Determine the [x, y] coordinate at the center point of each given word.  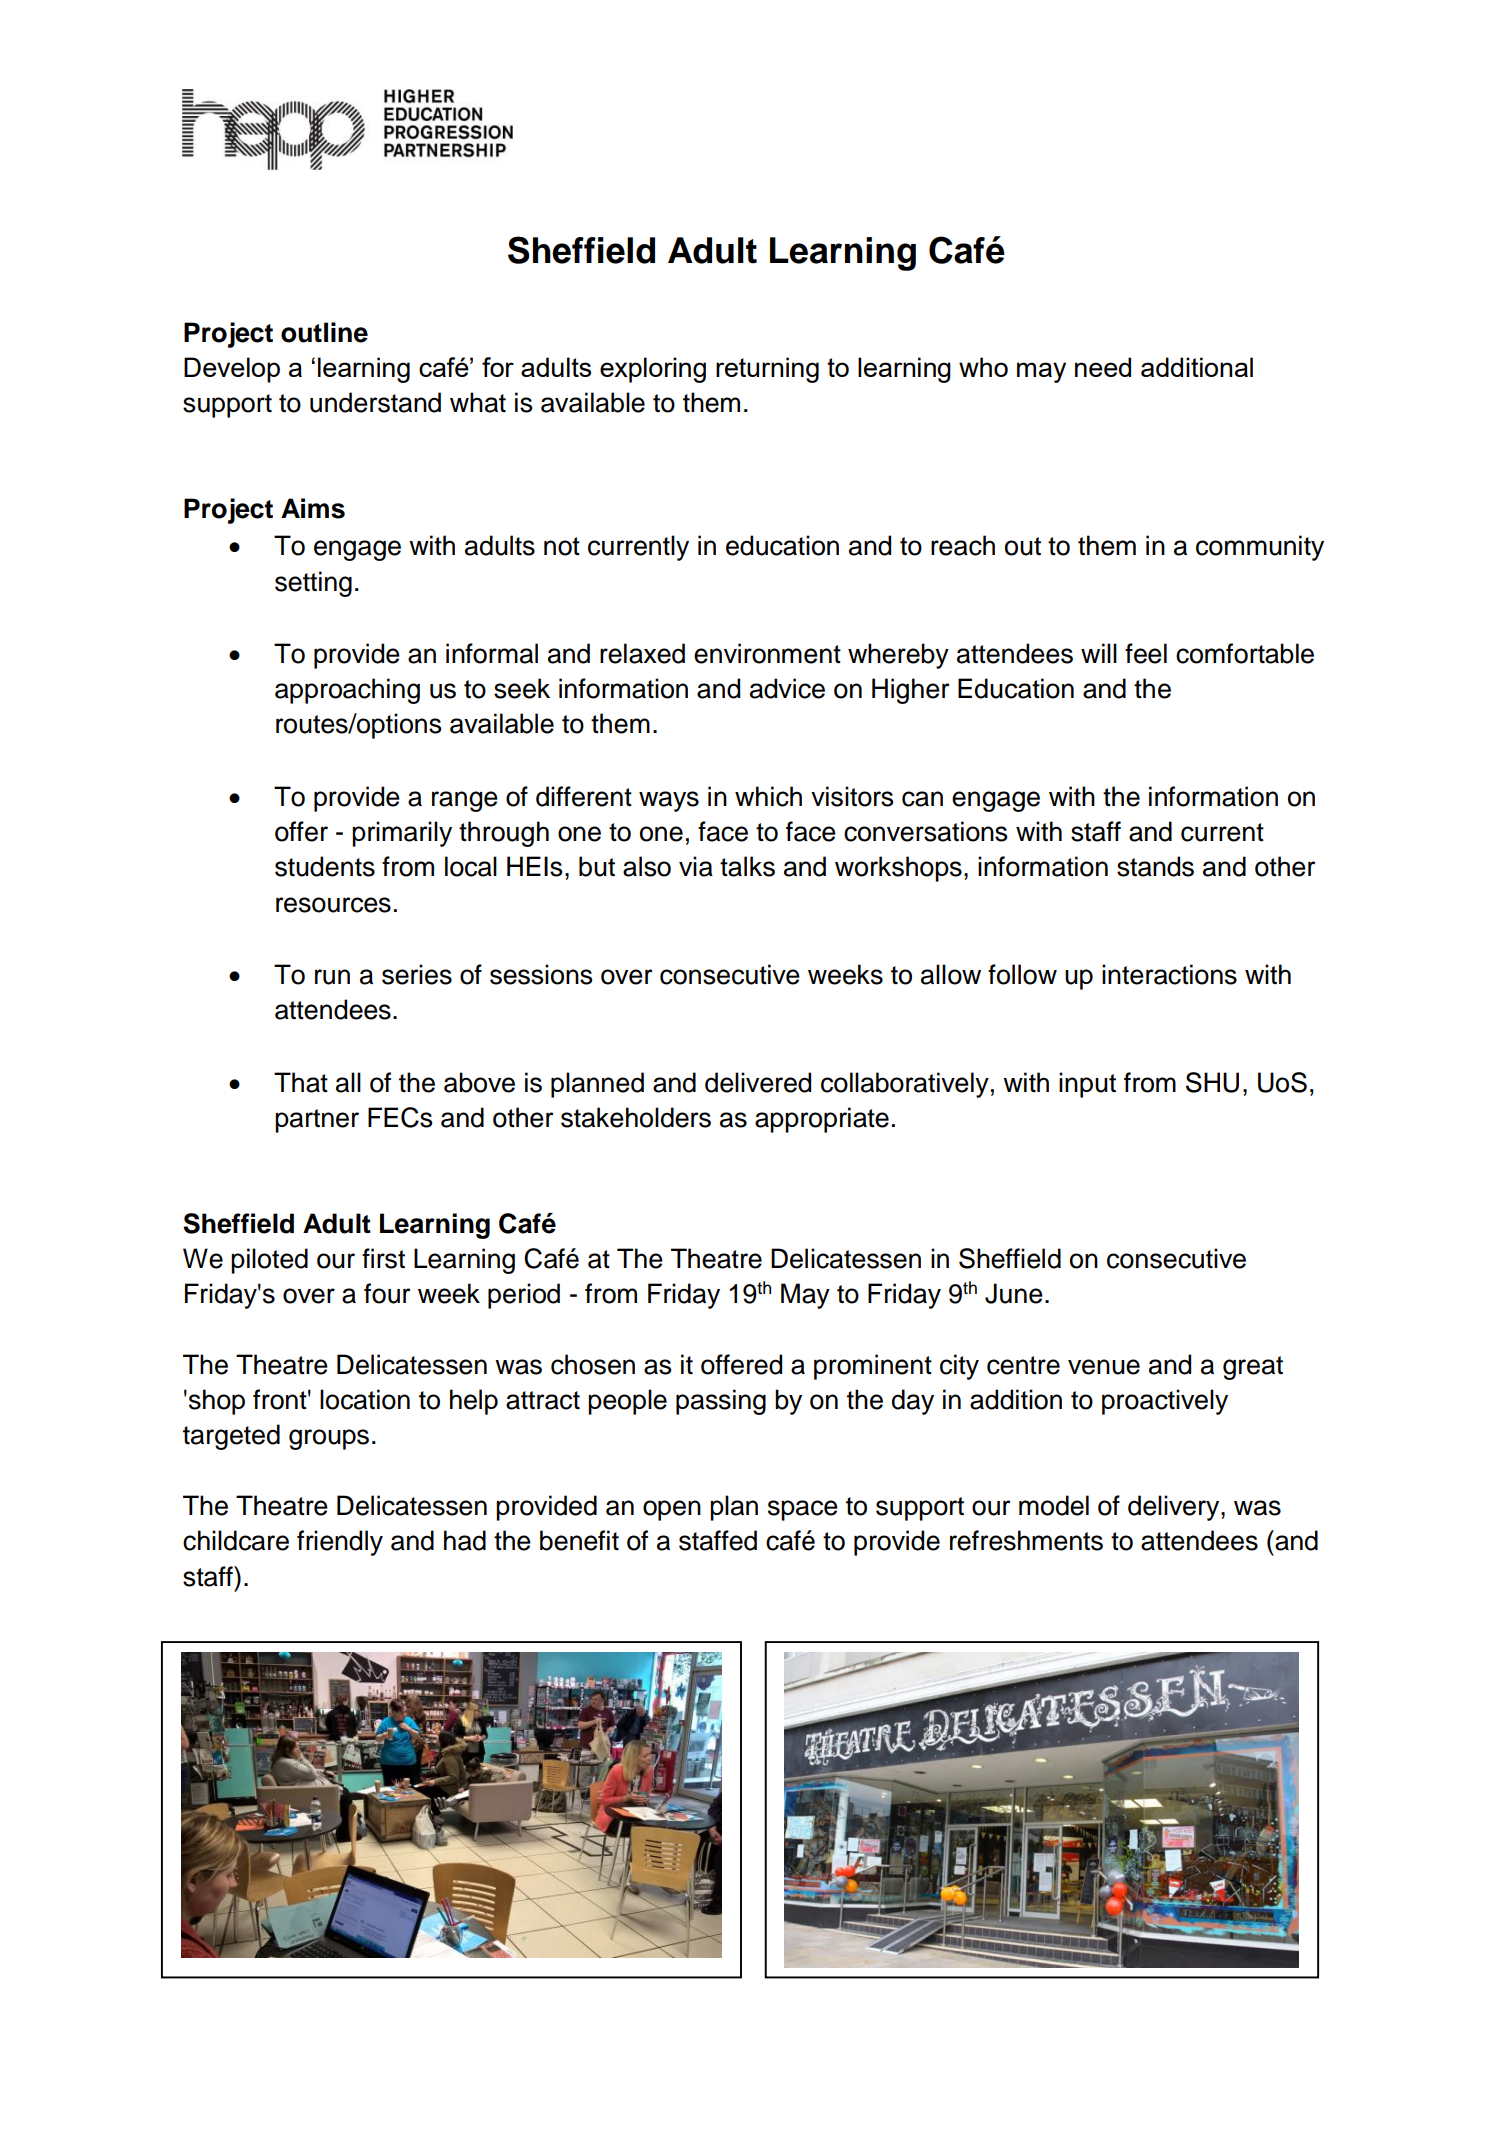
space [803, 1510]
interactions [1169, 974]
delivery [1175, 1508]
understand [375, 402]
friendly [340, 1543]
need [1103, 367]
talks [747, 866]
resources [333, 905]
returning [767, 370]
